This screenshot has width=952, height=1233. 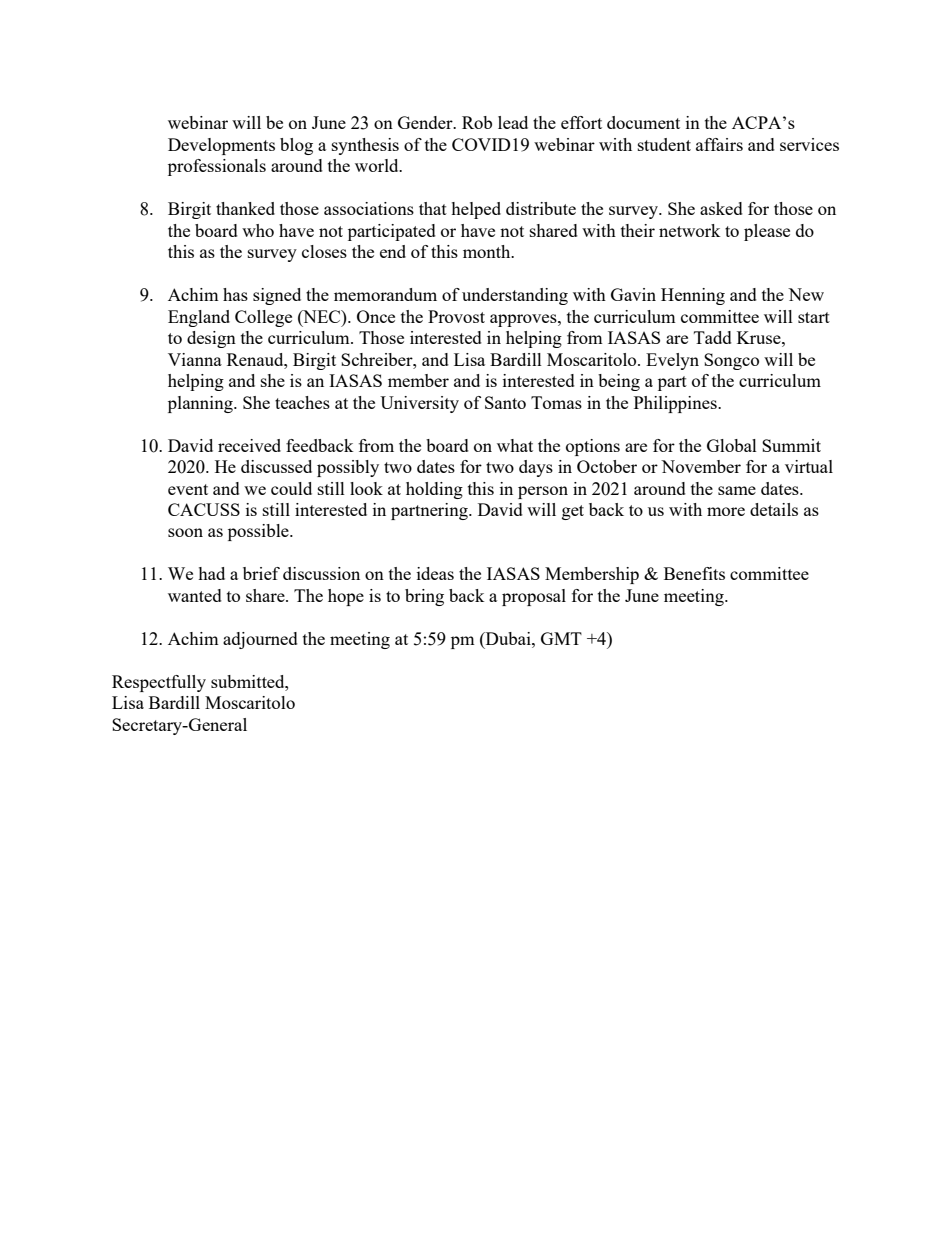 What do you see at coordinates (561, 638) in the screenshot?
I see `GMT` at bounding box center [561, 638].
